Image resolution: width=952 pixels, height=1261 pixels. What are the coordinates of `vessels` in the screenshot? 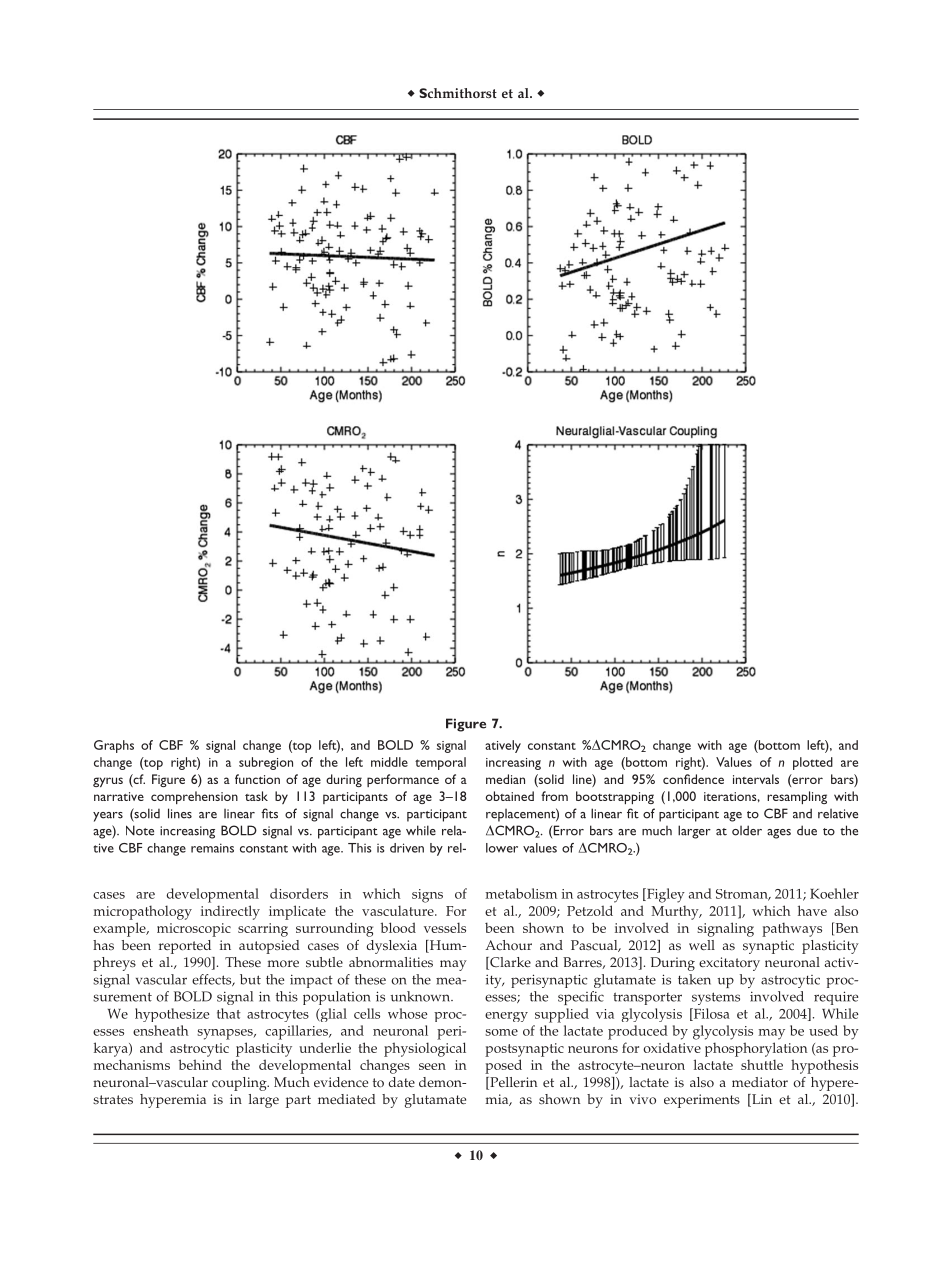 It's located at (445, 927).
